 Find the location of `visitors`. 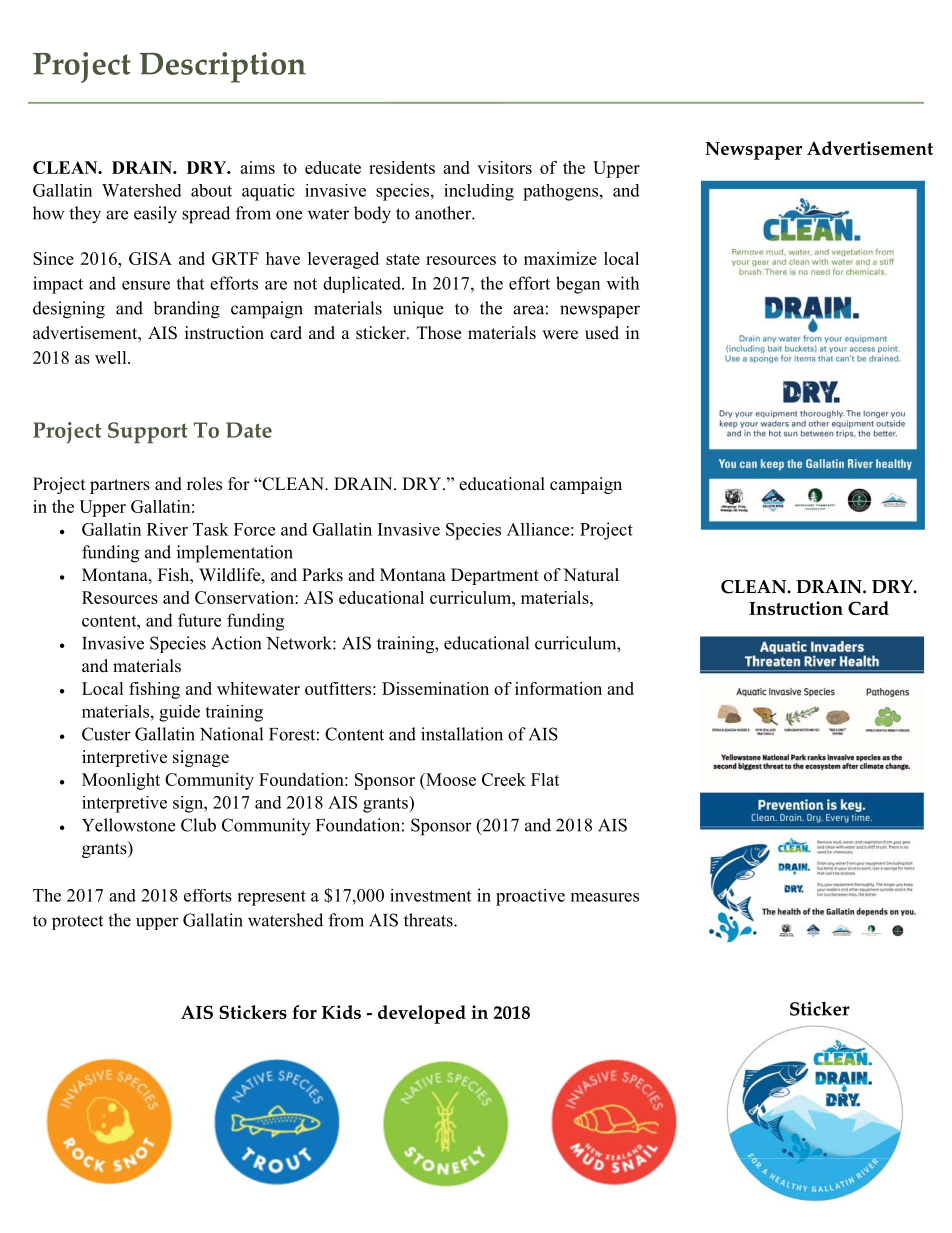

visitors is located at coordinates (504, 167).
